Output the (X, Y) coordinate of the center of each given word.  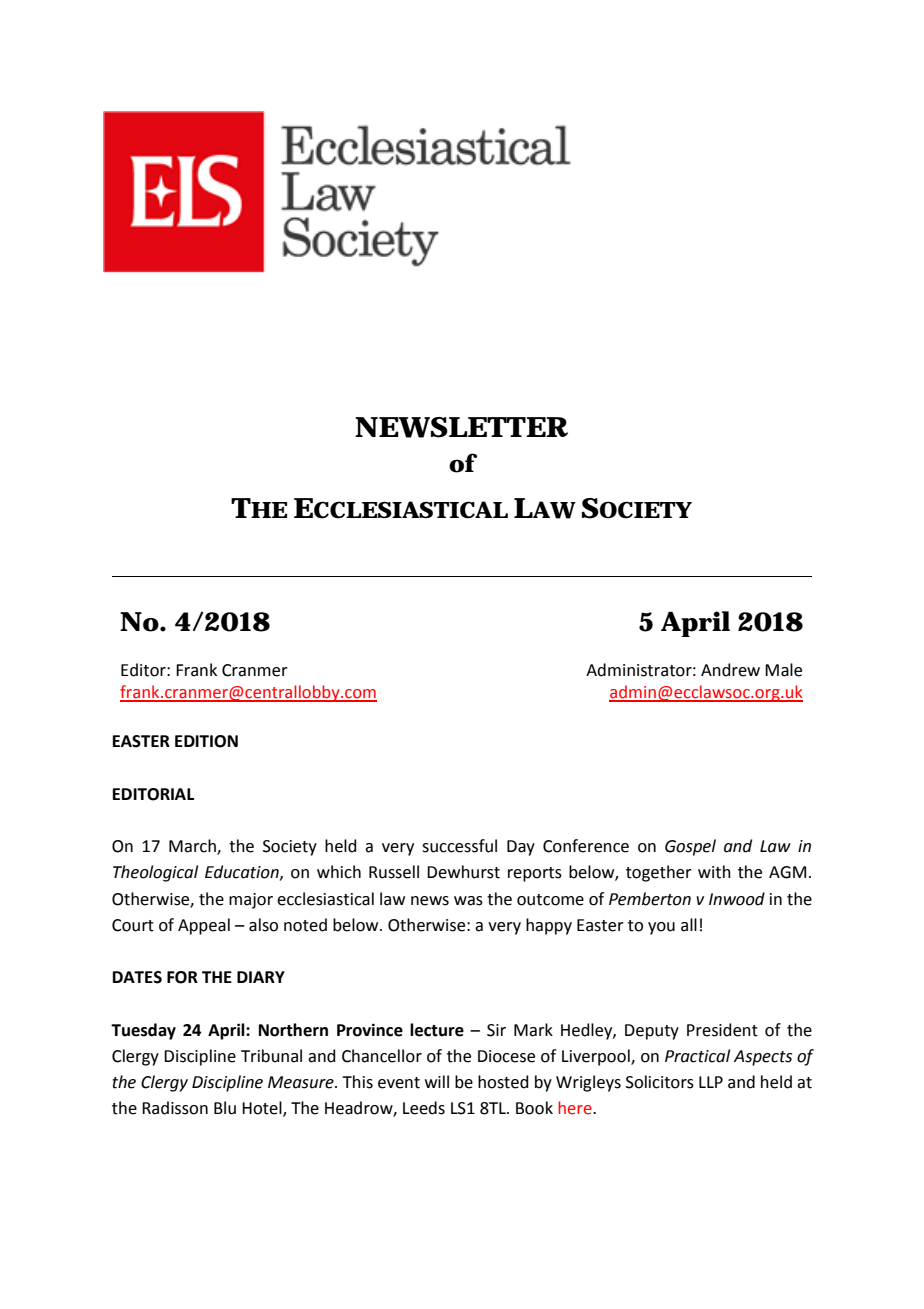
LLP (711, 1082)
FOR (182, 977)
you (661, 928)
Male (783, 670)
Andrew (730, 670)
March (193, 847)
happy (549, 926)
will (437, 1081)
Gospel (690, 847)
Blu (225, 1108)
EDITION (206, 741)
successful (459, 846)
